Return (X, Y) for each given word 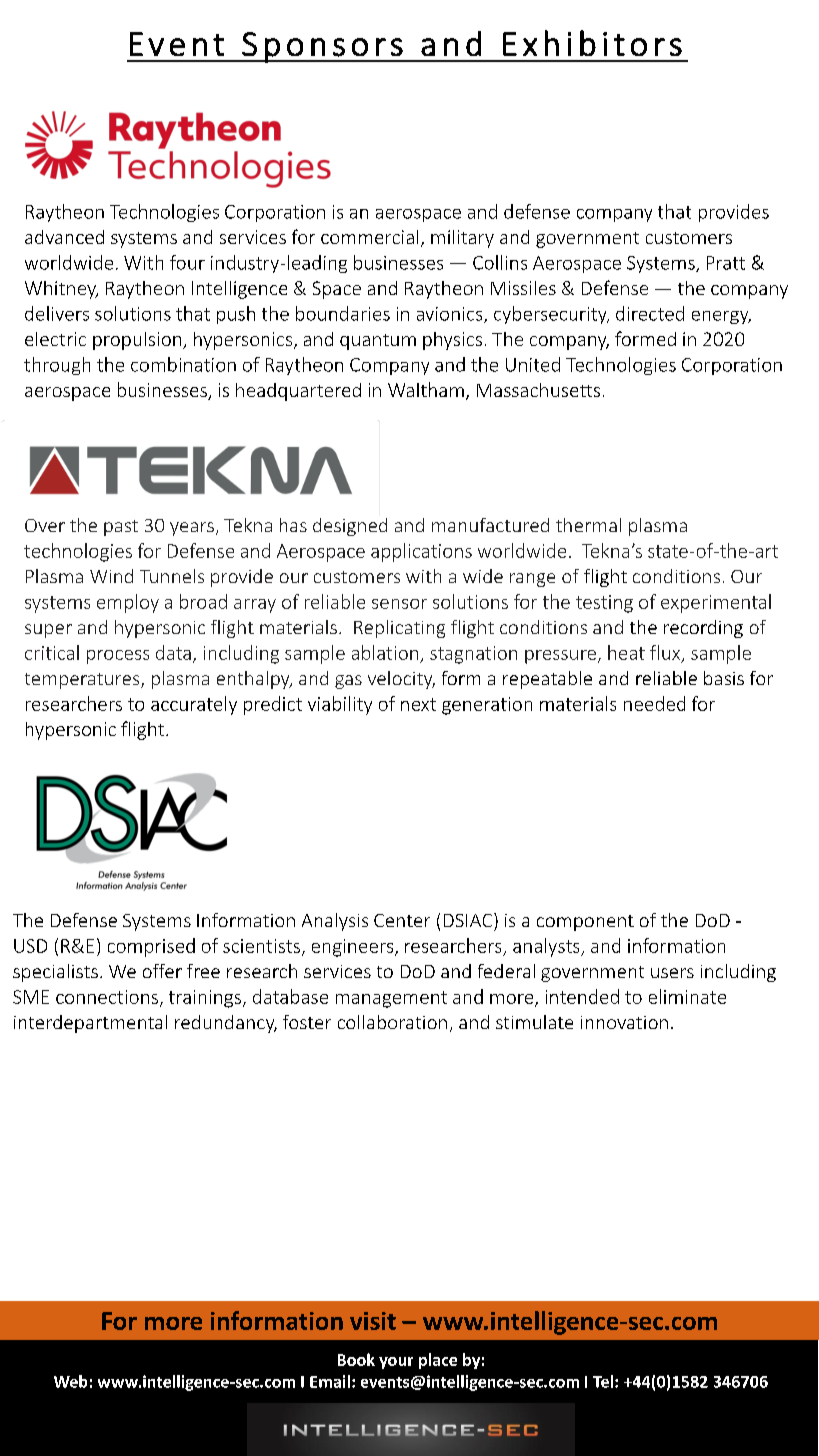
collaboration (392, 1022)
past (121, 528)
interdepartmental (90, 1024)
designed (350, 527)
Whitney (61, 290)
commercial (369, 237)
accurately (194, 705)
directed (650, 313)
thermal (588, 525)
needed (654, 703)
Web (70, 1381)
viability (340, 705)
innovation (624, 1022)
